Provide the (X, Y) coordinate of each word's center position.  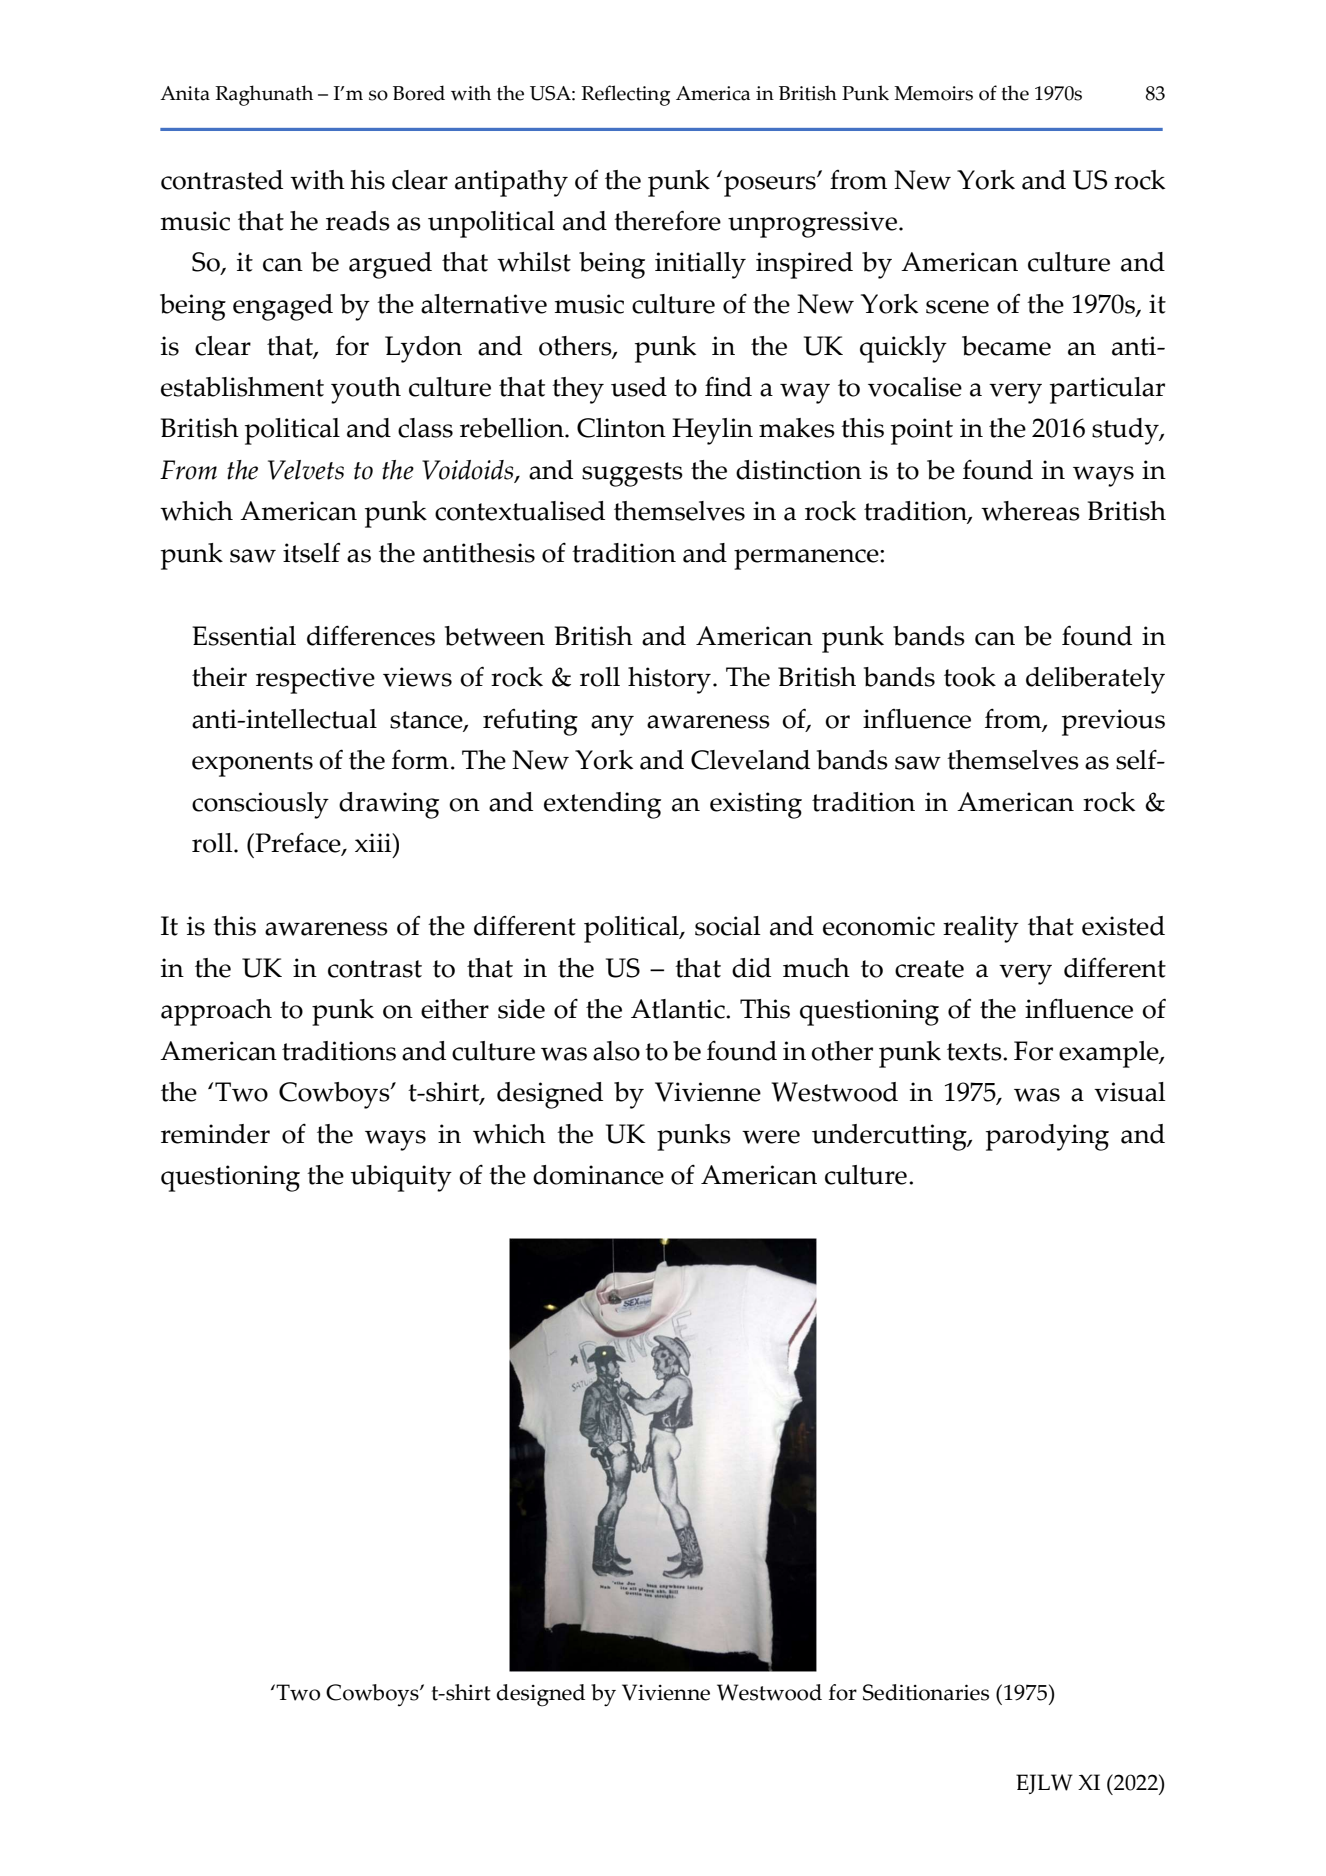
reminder (215, 1134)
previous (1113, 722)
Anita (185, 93)
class (425, 428)
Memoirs (933, 93)
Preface (298, 843)
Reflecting (625, 95)
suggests (632, 474)
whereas (1030, 511)
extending (602, 805)
